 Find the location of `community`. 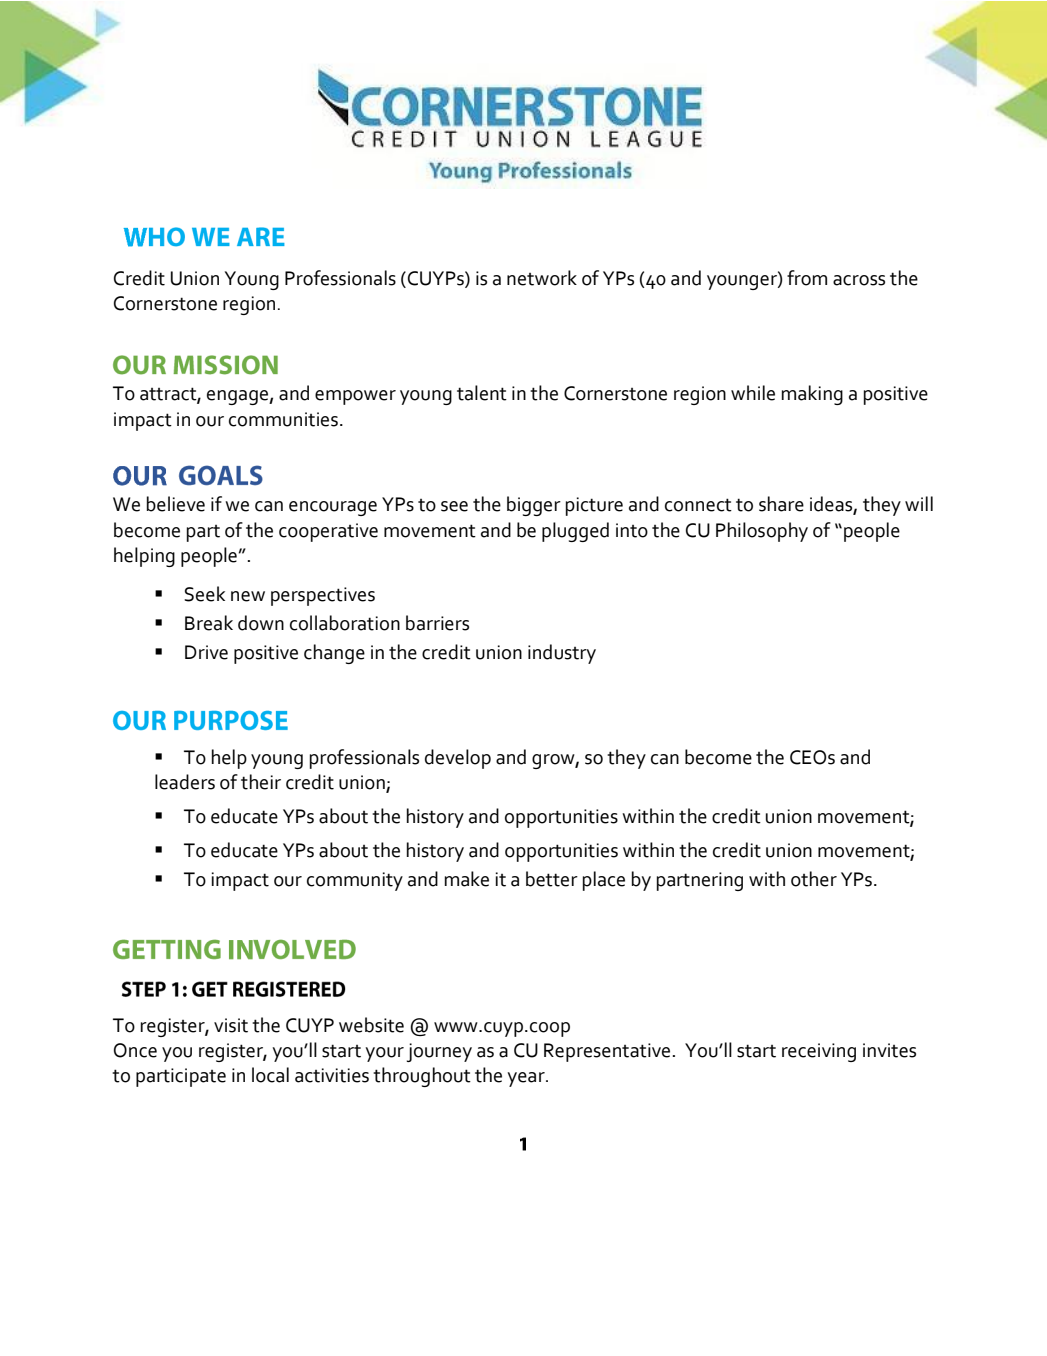

community is located at coordinates (355, 881).
